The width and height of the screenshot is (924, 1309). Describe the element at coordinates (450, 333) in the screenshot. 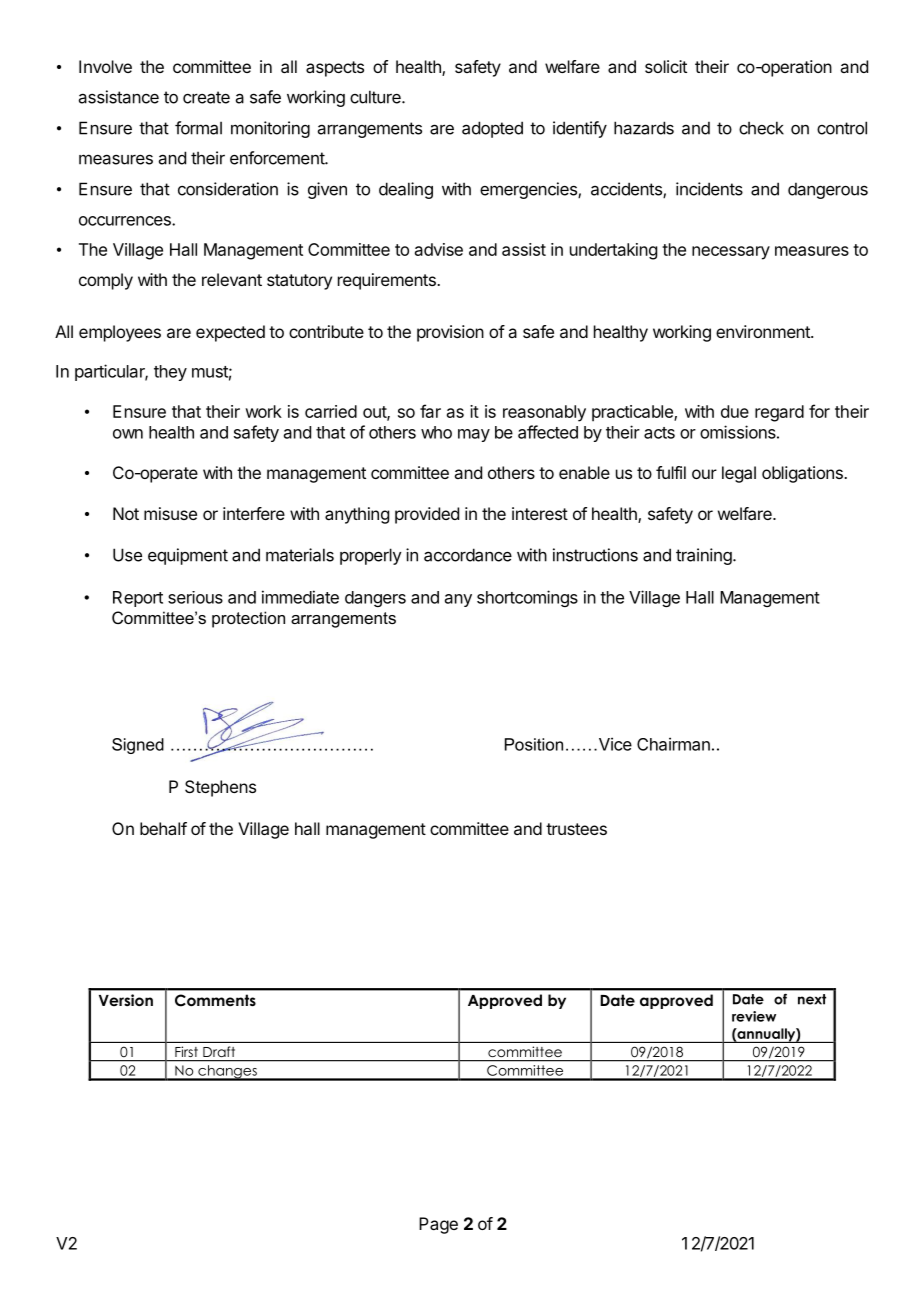

I see `provision` at that location.
